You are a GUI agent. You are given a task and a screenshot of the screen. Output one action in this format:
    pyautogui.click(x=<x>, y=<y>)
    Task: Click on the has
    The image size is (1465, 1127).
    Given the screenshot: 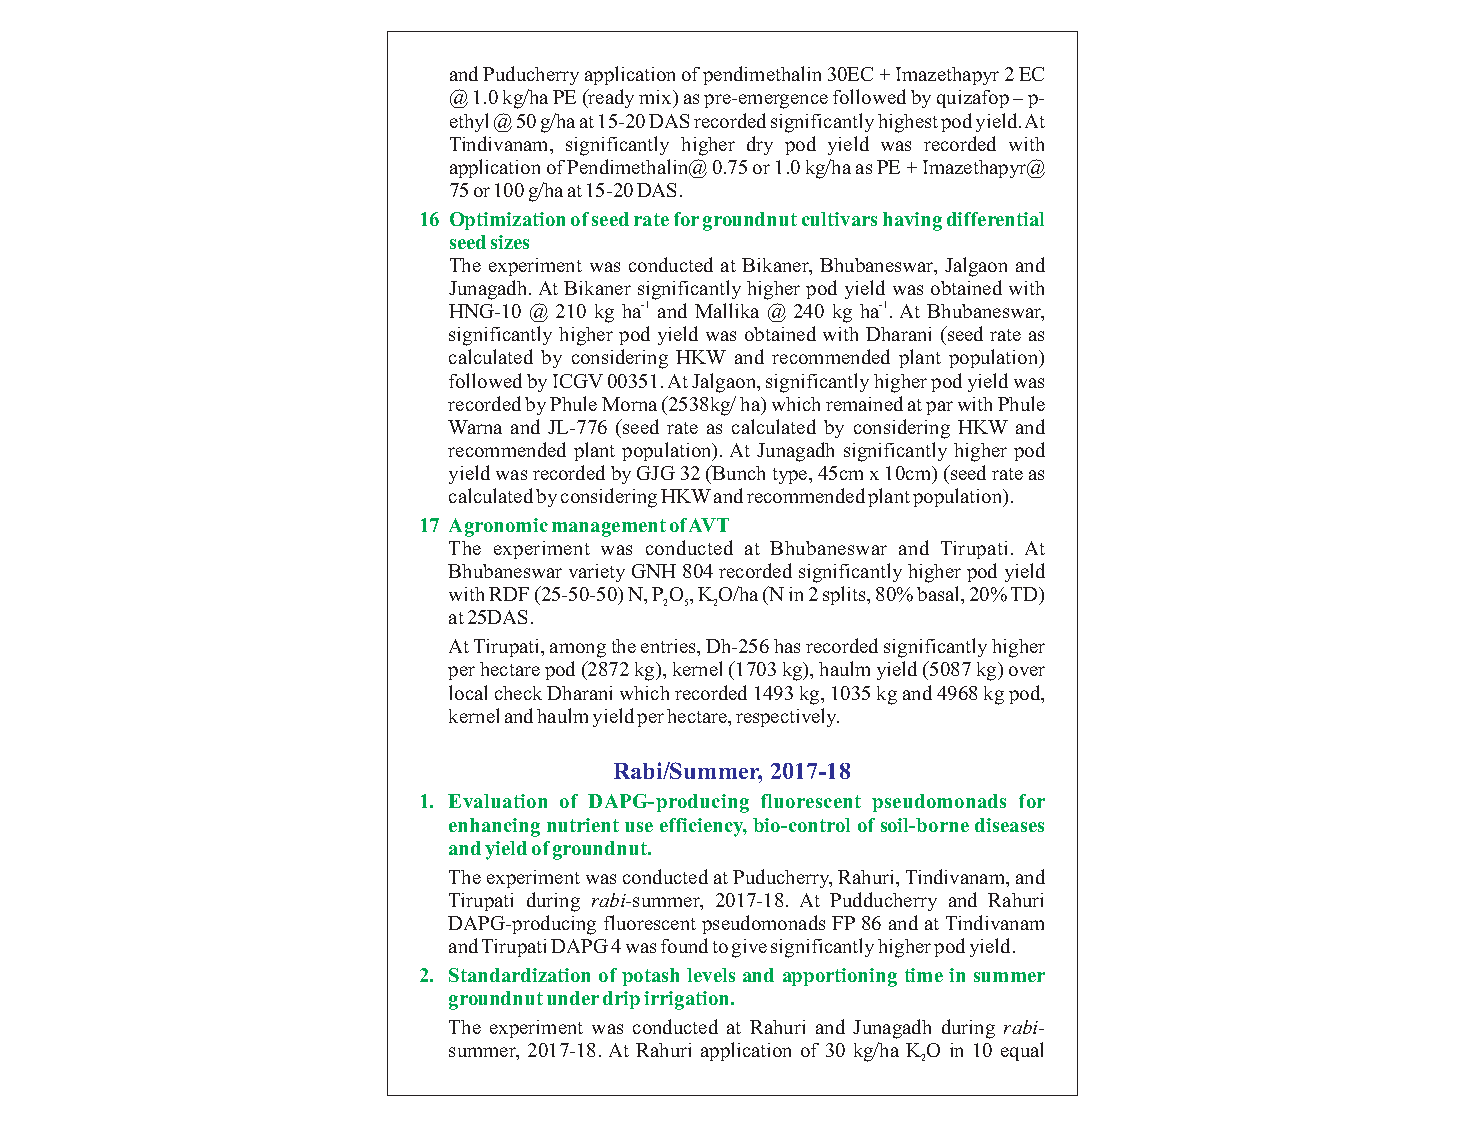 What is the action you would take?
    pyautogui.click(x=787, y=646)
